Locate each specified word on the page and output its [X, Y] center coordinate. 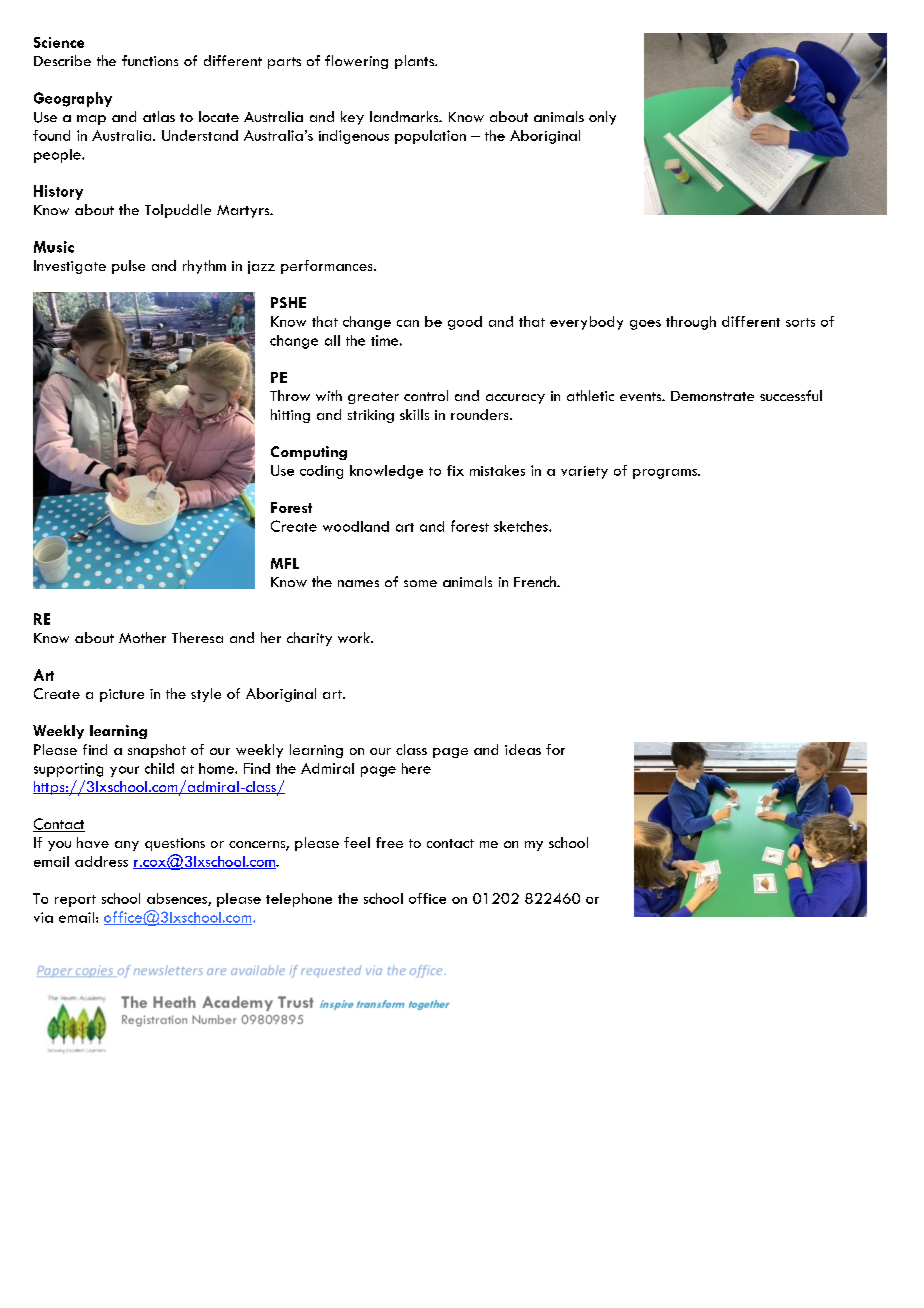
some [420, 583]
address [101, 861]
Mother [142, 637]
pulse [128, 267]
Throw [290, 395]
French [536, 581]
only [602, 118]
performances [328, 267]
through [691, 323]
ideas [523, 749]
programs [666, 474]
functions [150, 60]
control [426, 395]
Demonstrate [712, 396]
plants [415, 62]
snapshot [157, 751]
